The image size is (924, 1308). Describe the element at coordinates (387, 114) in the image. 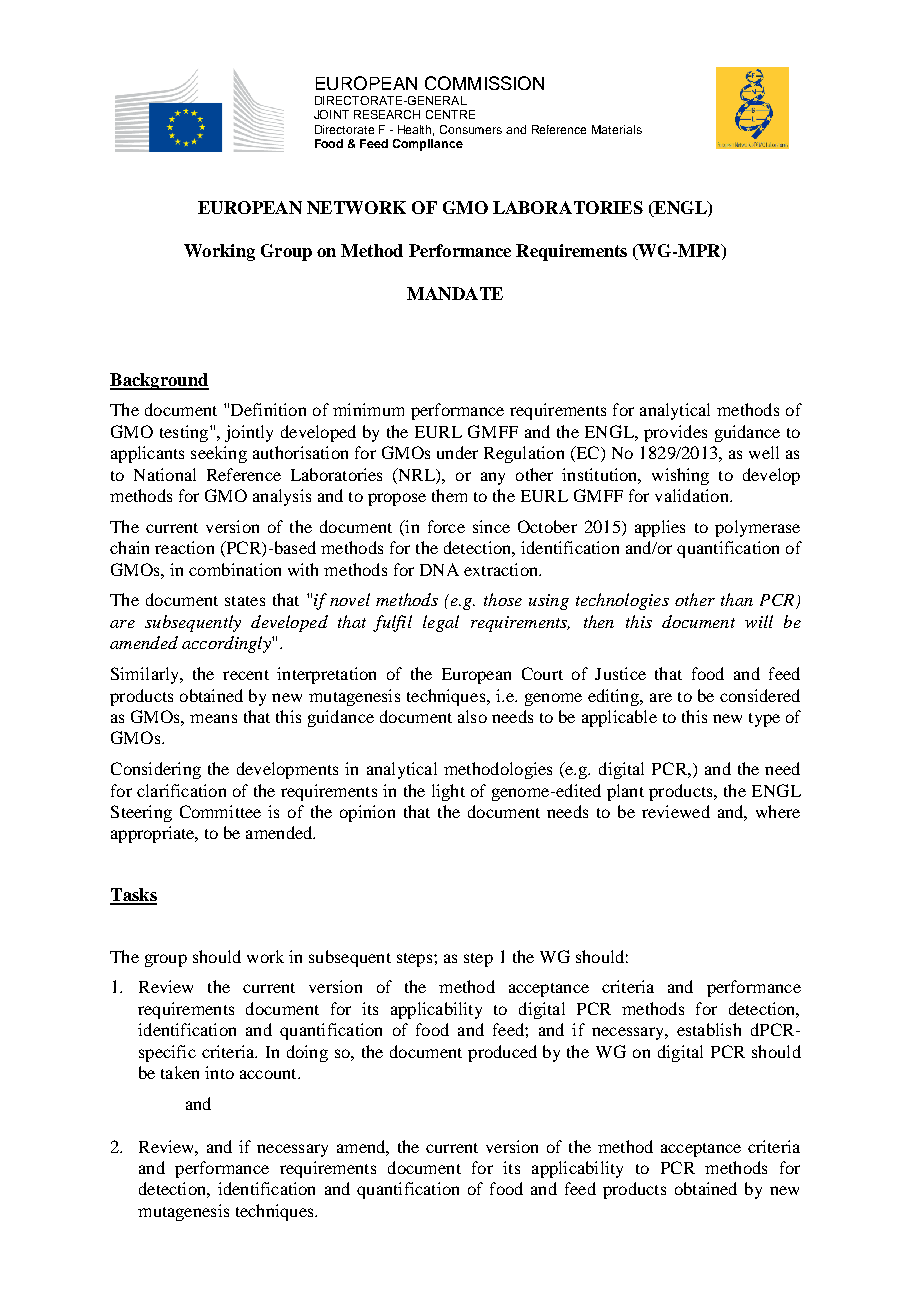

I see `RESEARCH` at that location.
